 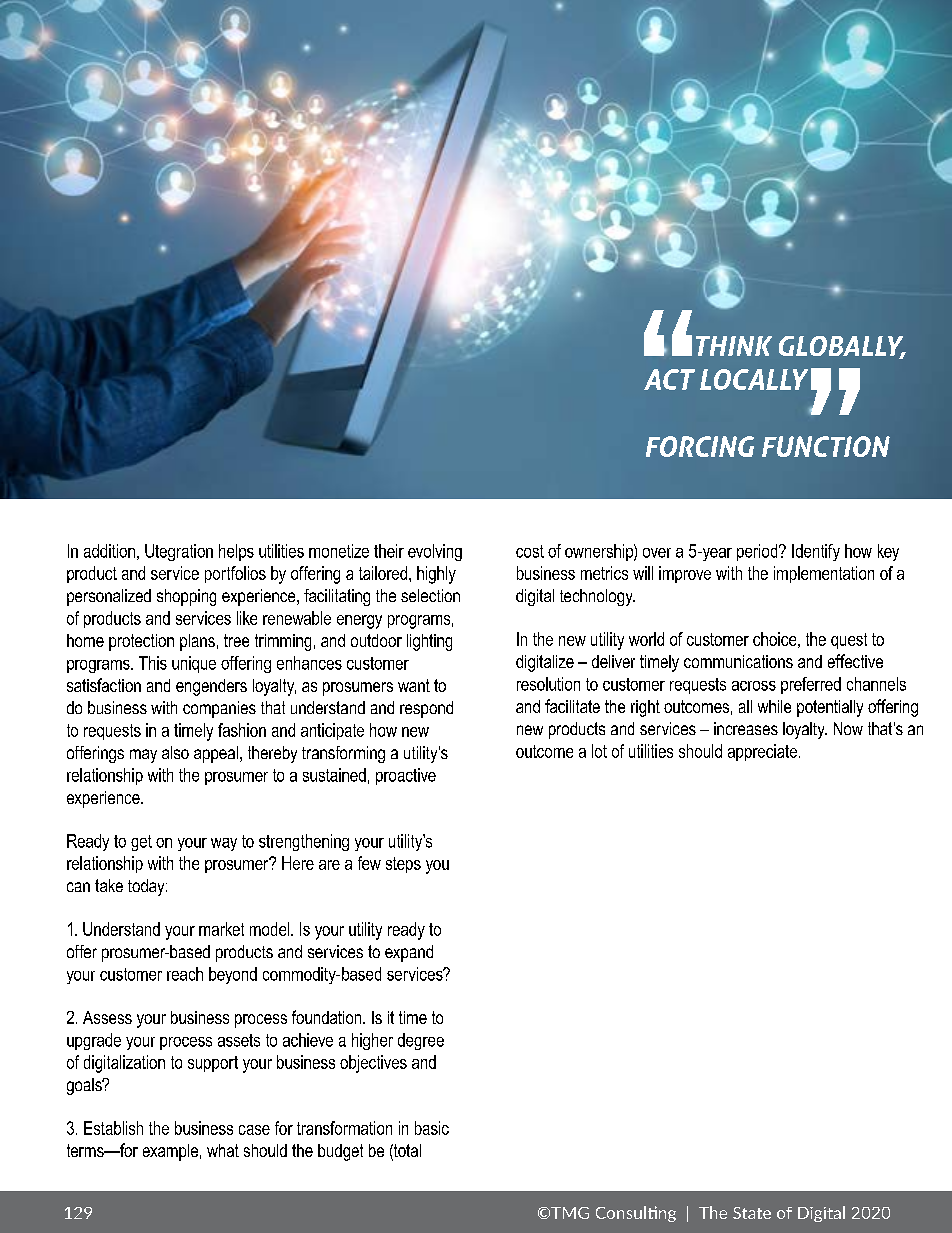 I want to click on LOCALLY, so click(x=754, y=379).
